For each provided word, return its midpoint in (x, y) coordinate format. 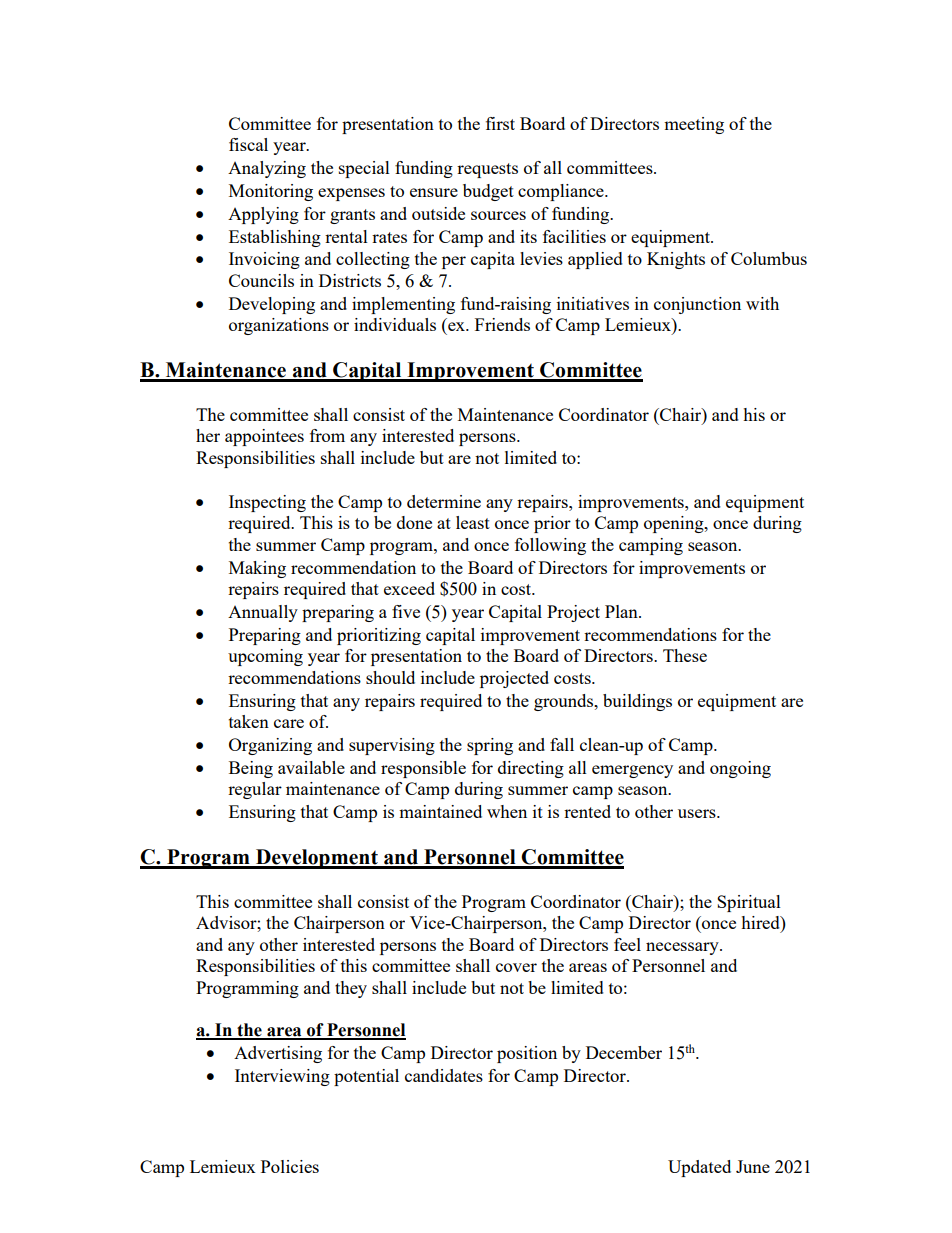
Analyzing (267, 169)
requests (487, 170)
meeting (694, 125)
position (527, 1054)
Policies (290, 1166)
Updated (699, 1168)
